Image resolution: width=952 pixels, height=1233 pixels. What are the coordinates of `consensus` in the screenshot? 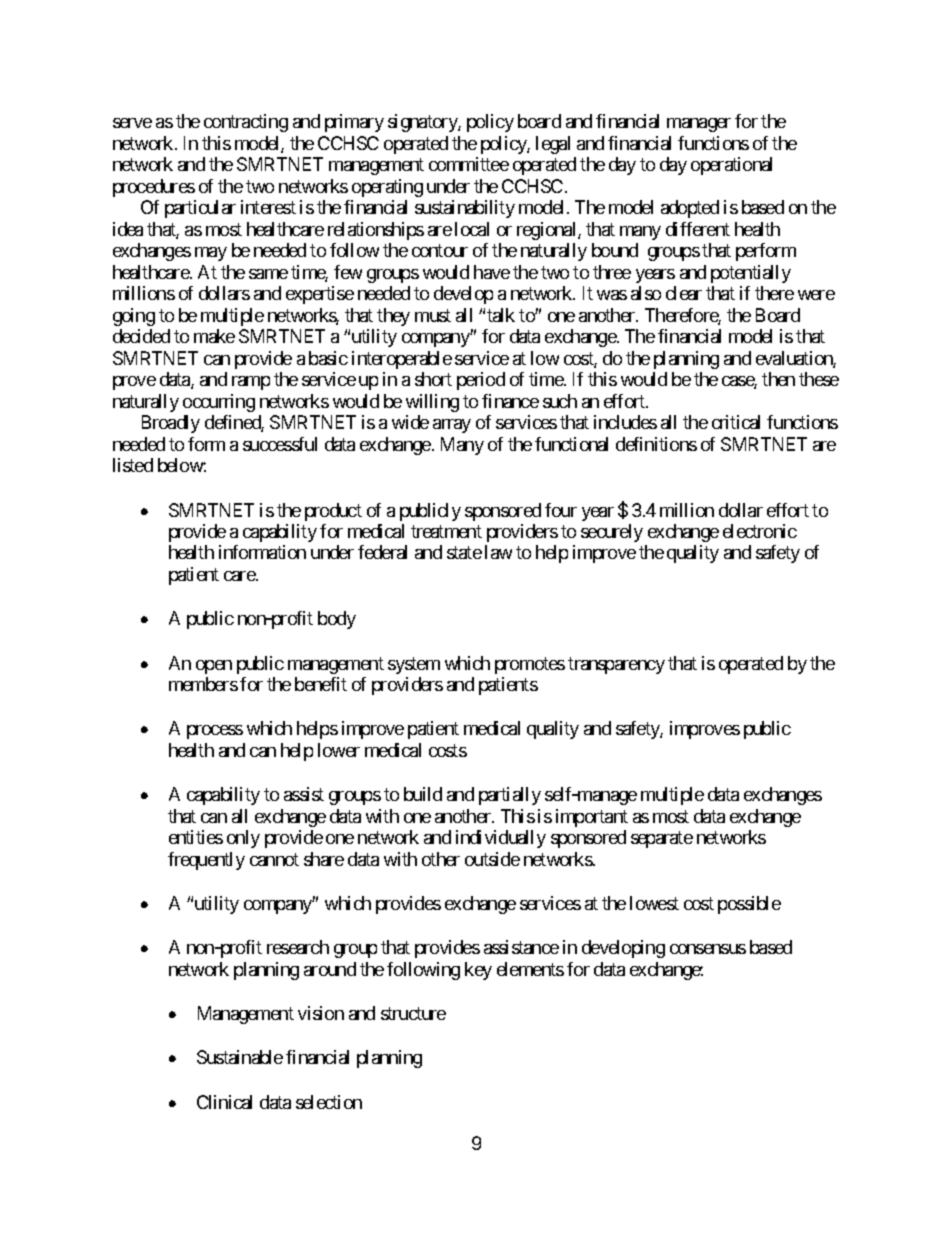 It's located at (708, 949).
